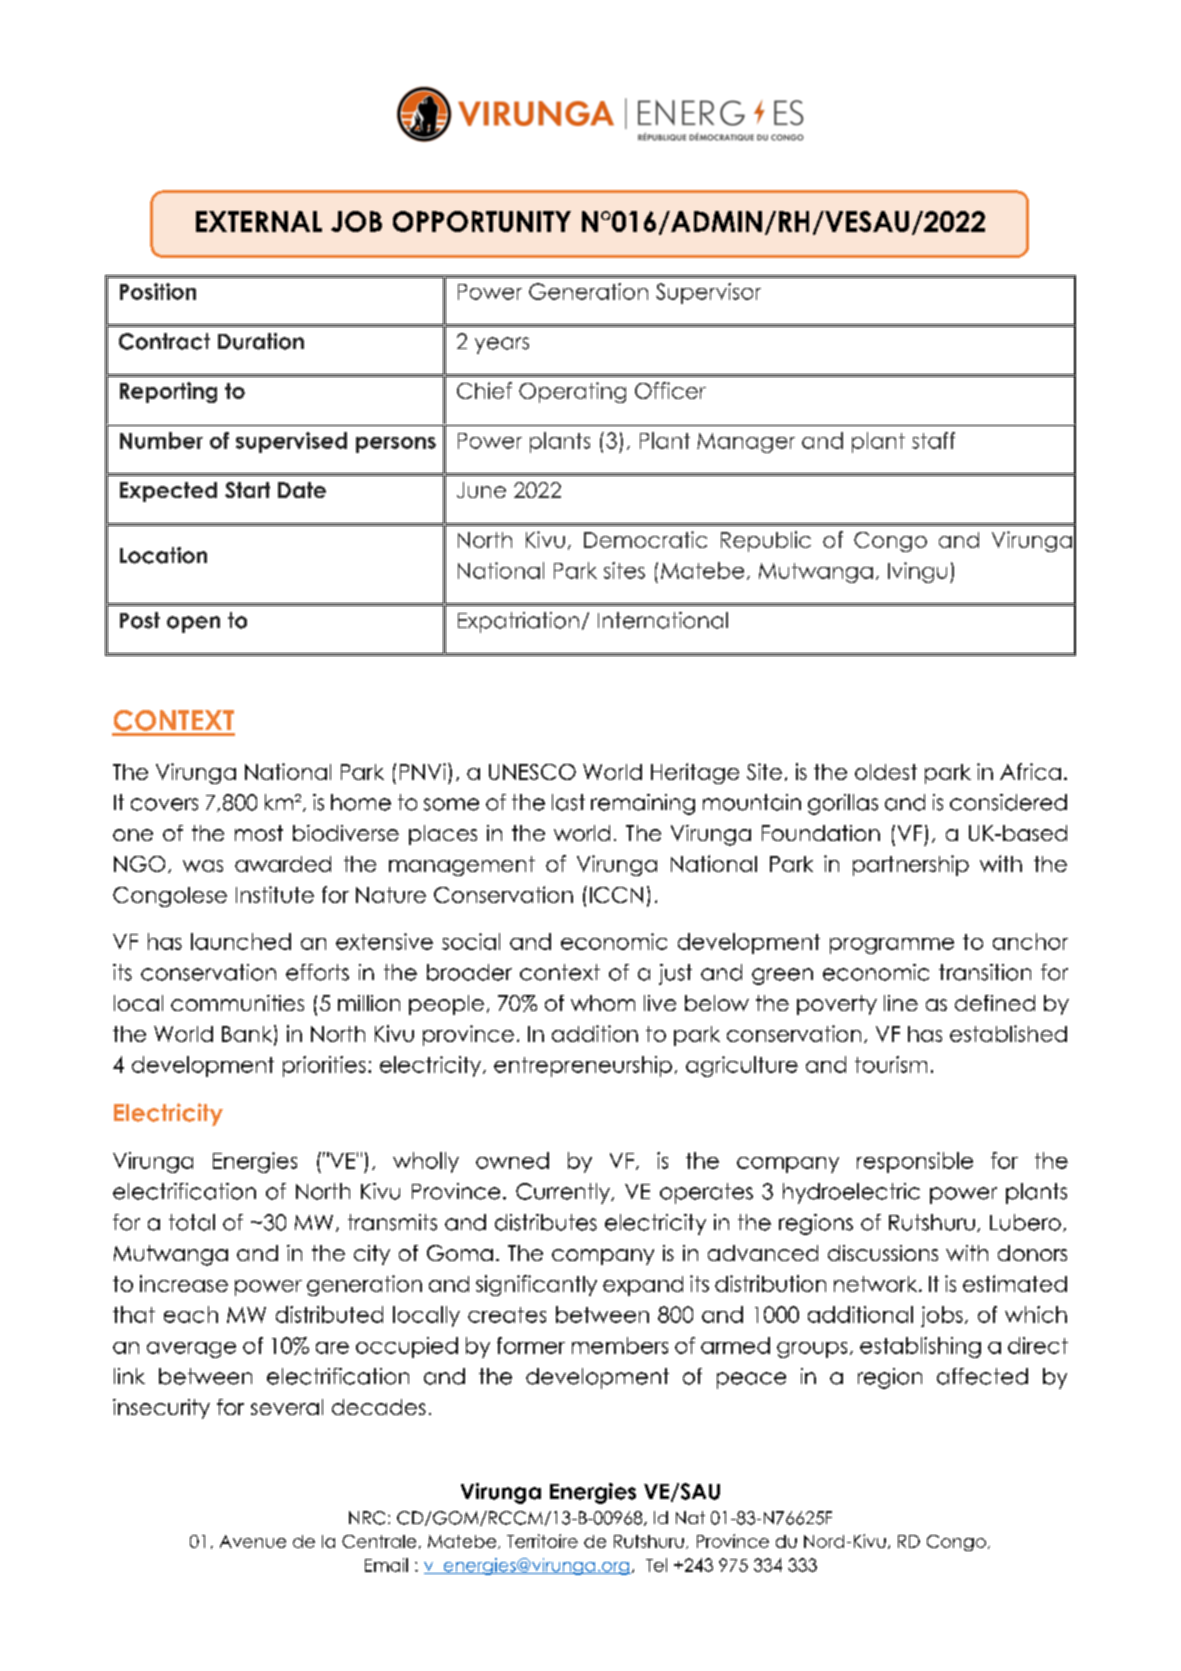 This screenshot has height=1671, width=1181. I want to click on last, so click(568, 802).
